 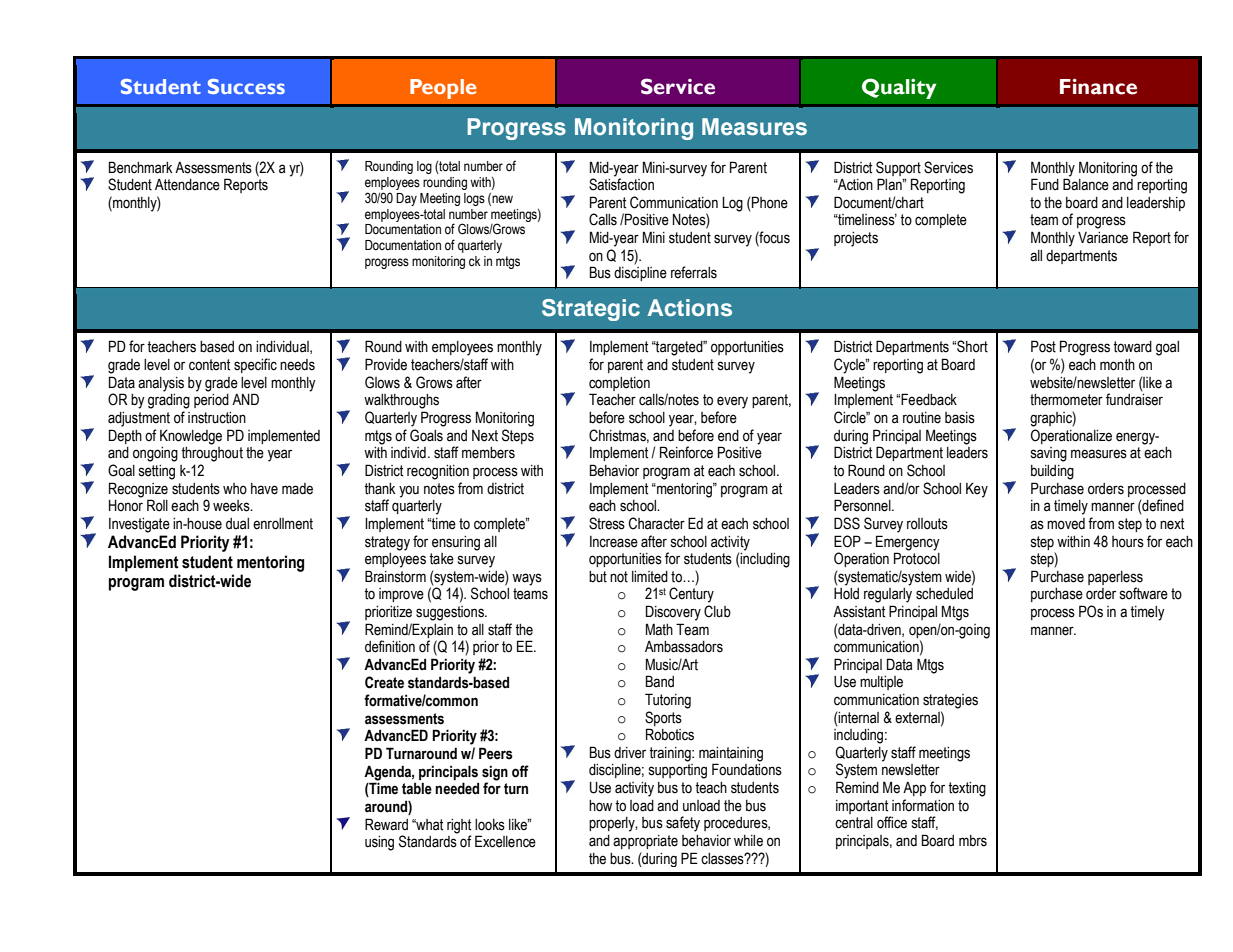 I want to click on Post, so click(x=1043, y=346).
